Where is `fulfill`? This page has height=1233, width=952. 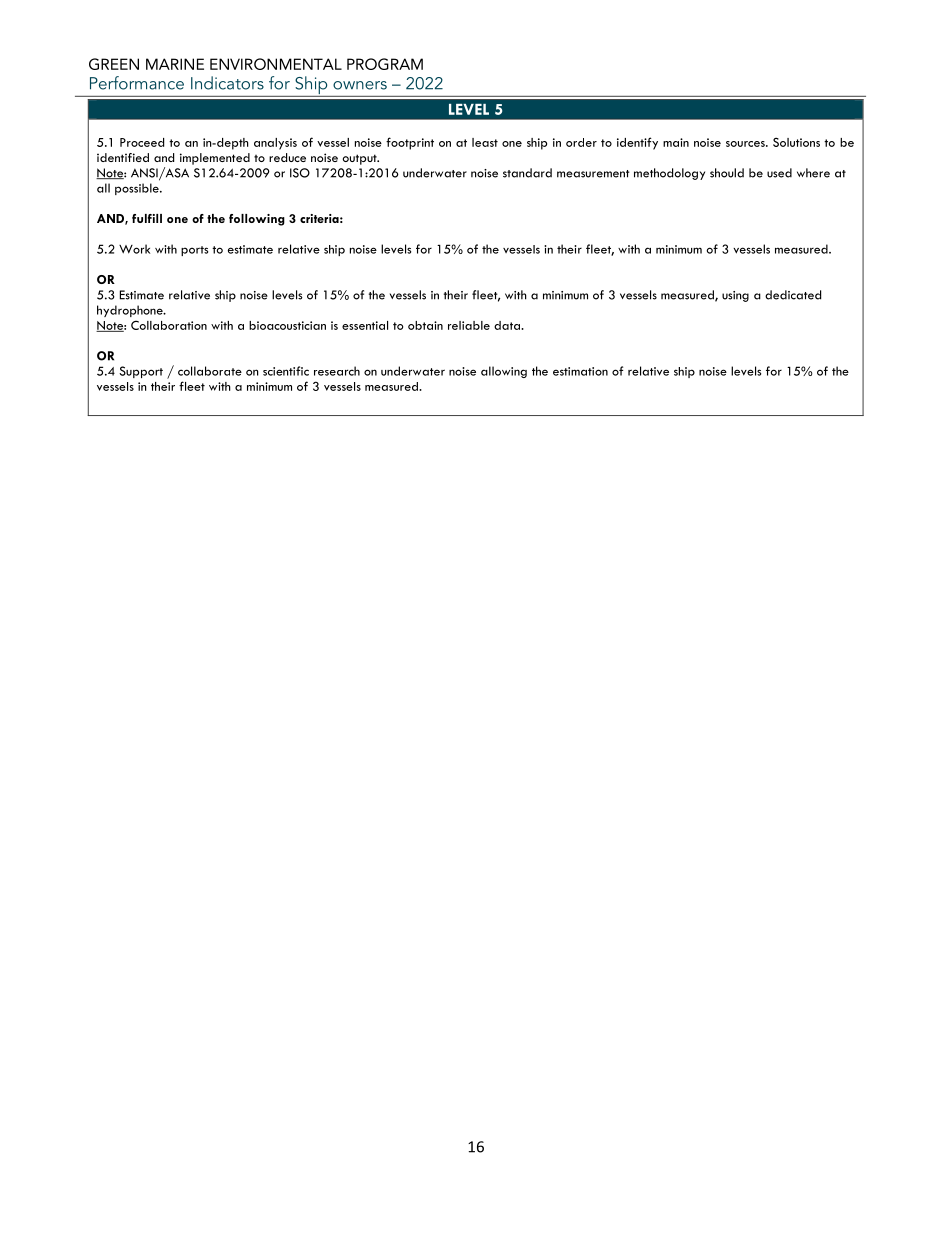 fulfill is located at coordinates (147, 218).
